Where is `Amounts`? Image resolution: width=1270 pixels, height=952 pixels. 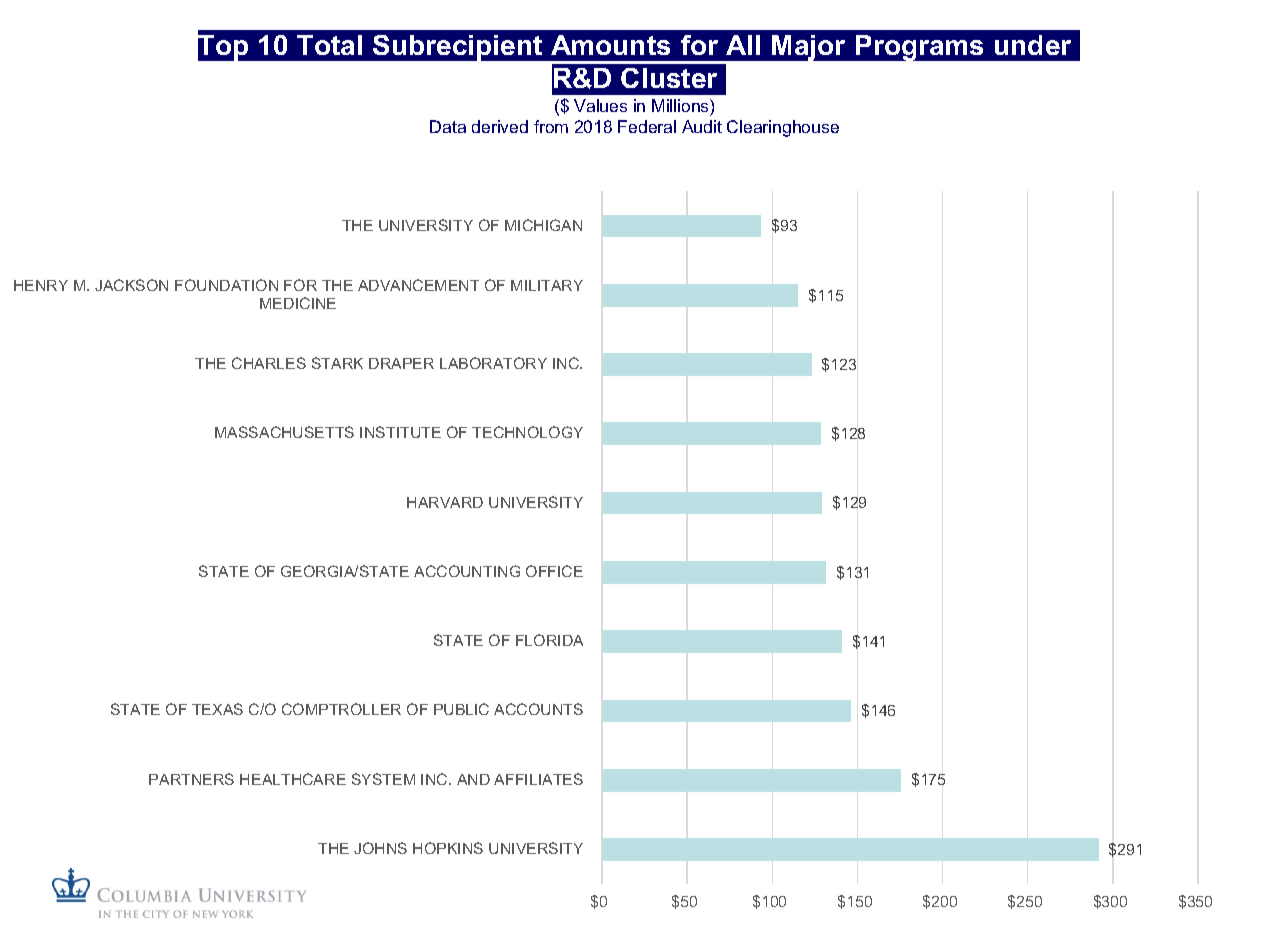 Amounts is located at coordinates (610, 45).
